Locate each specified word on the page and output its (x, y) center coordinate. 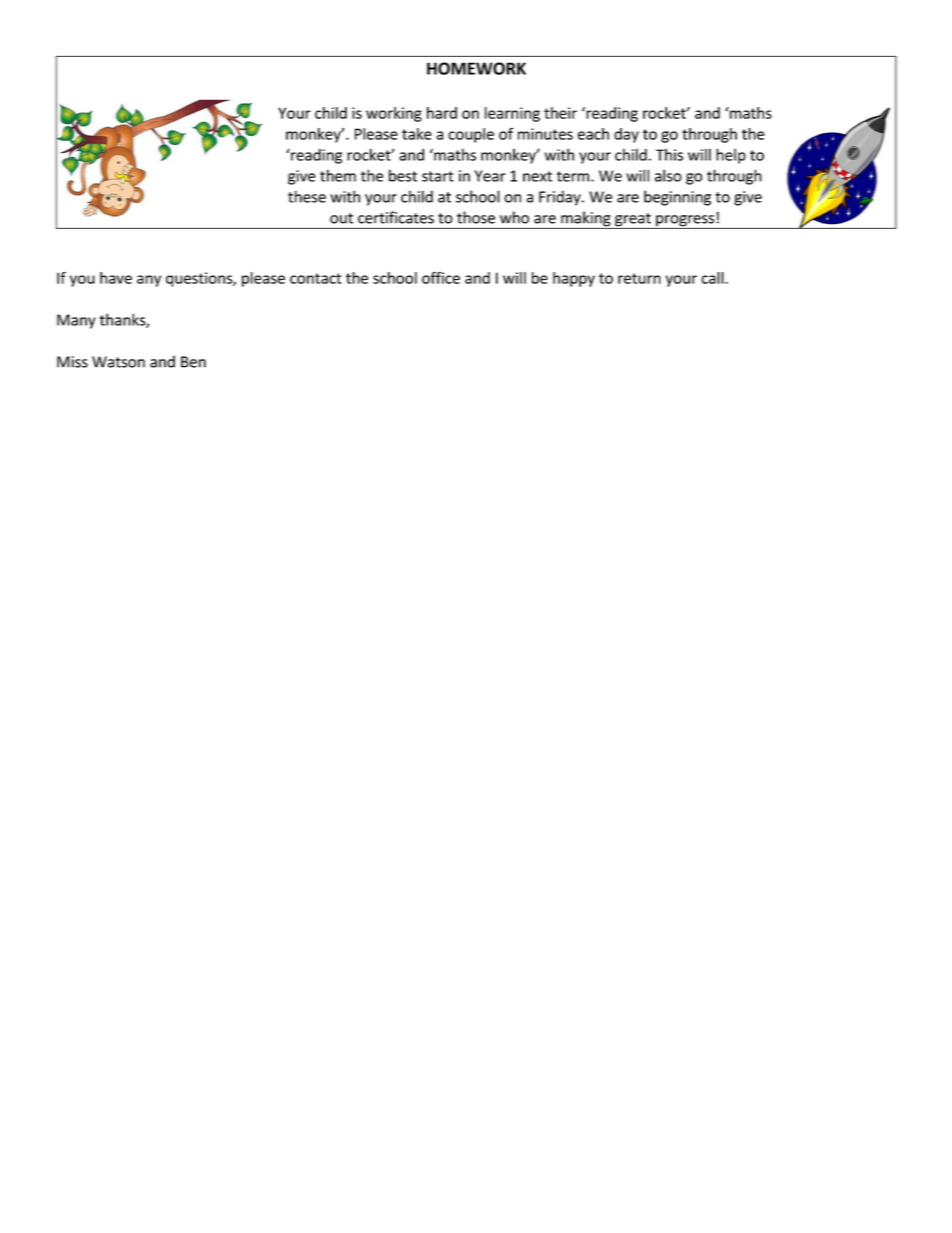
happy (574, 279)
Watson (118, 362)
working (394, 114)
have (116, 278)
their (560, 113)
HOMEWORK (476, 68)
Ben (193, 362)
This (669, 155)
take (417, 134)
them (338, 175)
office (441, 278)
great (633, 221)
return (639, 278)
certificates (396, 217)
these (307, 196)
